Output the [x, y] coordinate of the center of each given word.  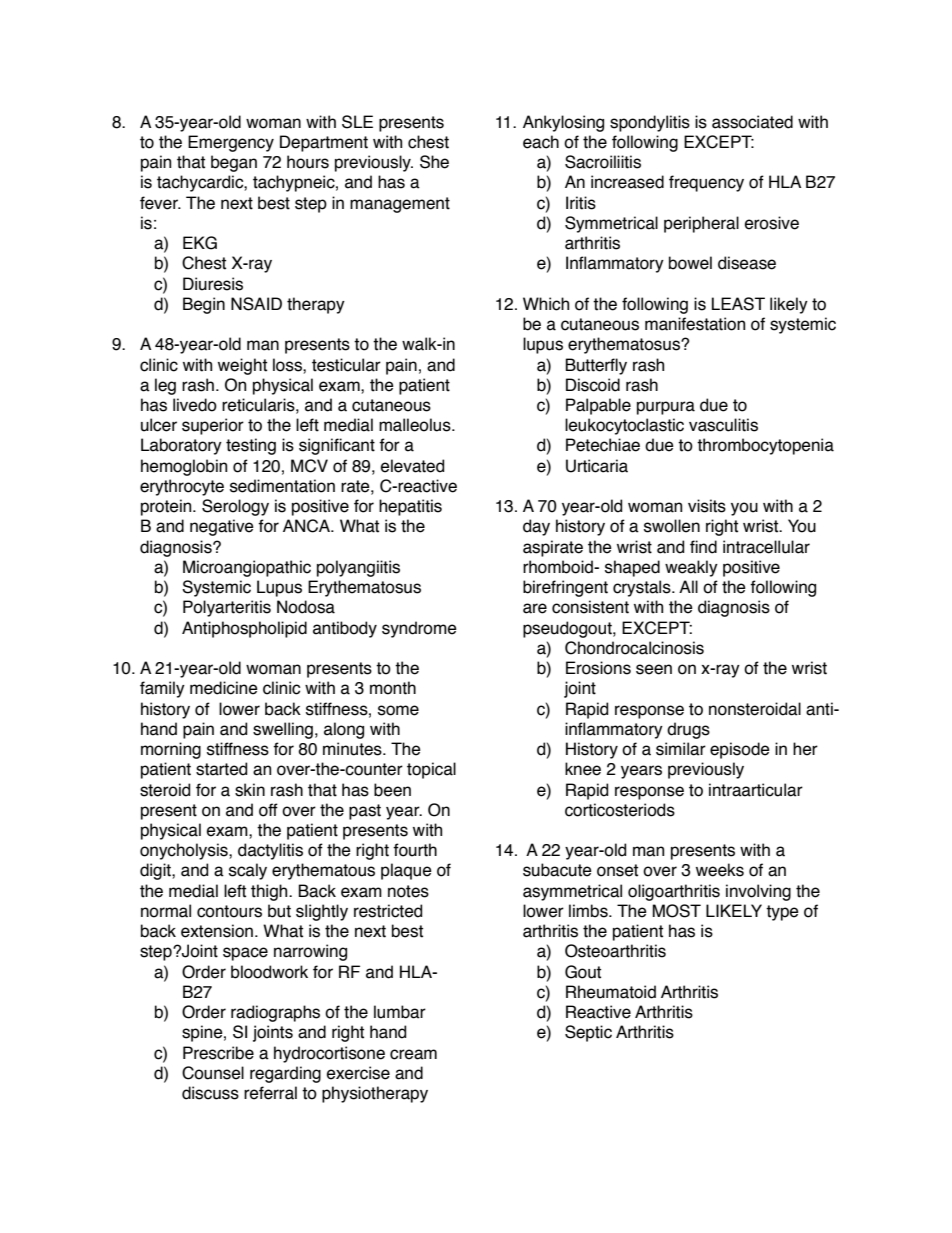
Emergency [231, 143]
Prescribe [218, 1053]
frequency [706, 183]
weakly [691, 568]
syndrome [419, 629]
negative [222, 527]
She [434, 162]
